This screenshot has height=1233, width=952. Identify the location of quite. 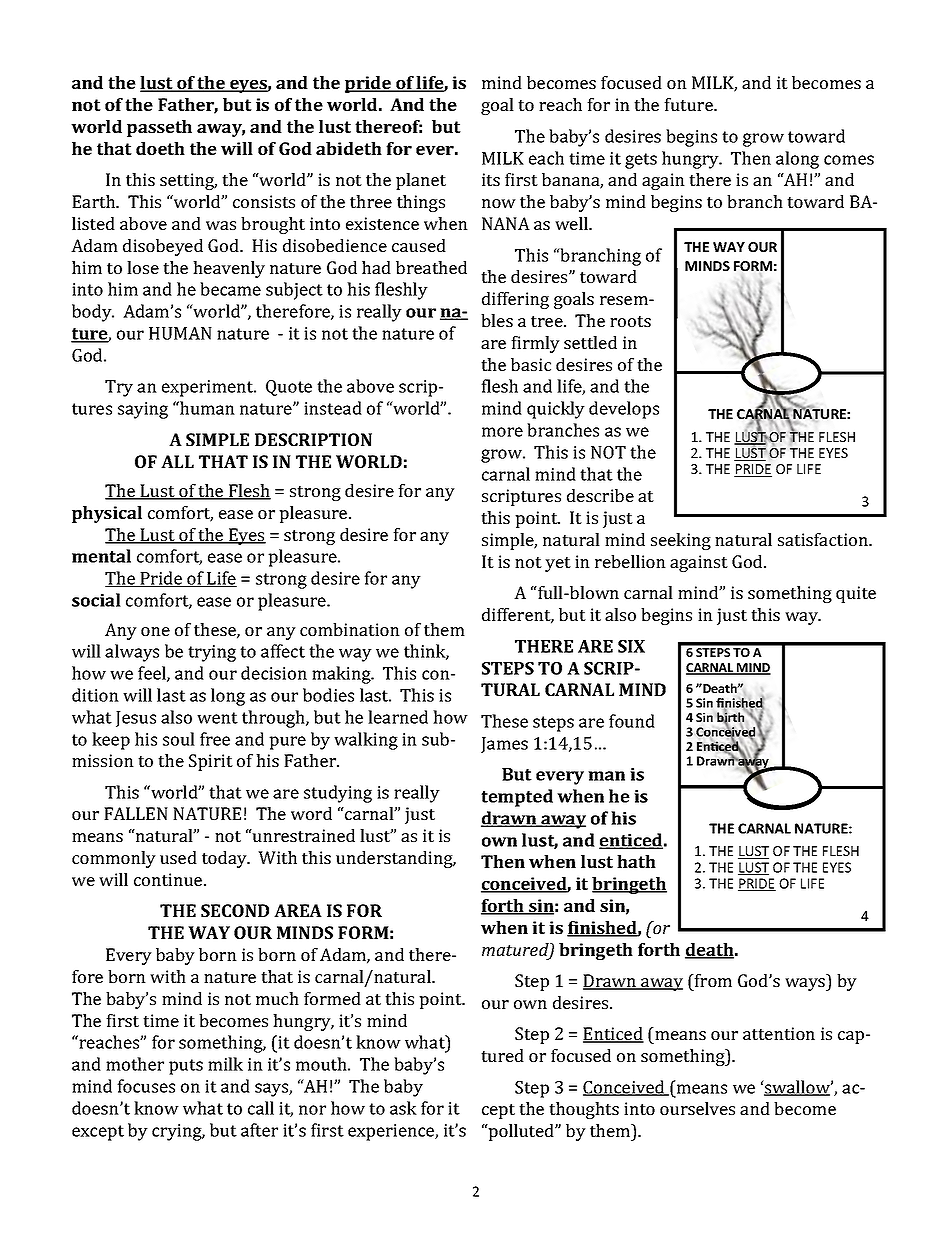
(856, 594).
